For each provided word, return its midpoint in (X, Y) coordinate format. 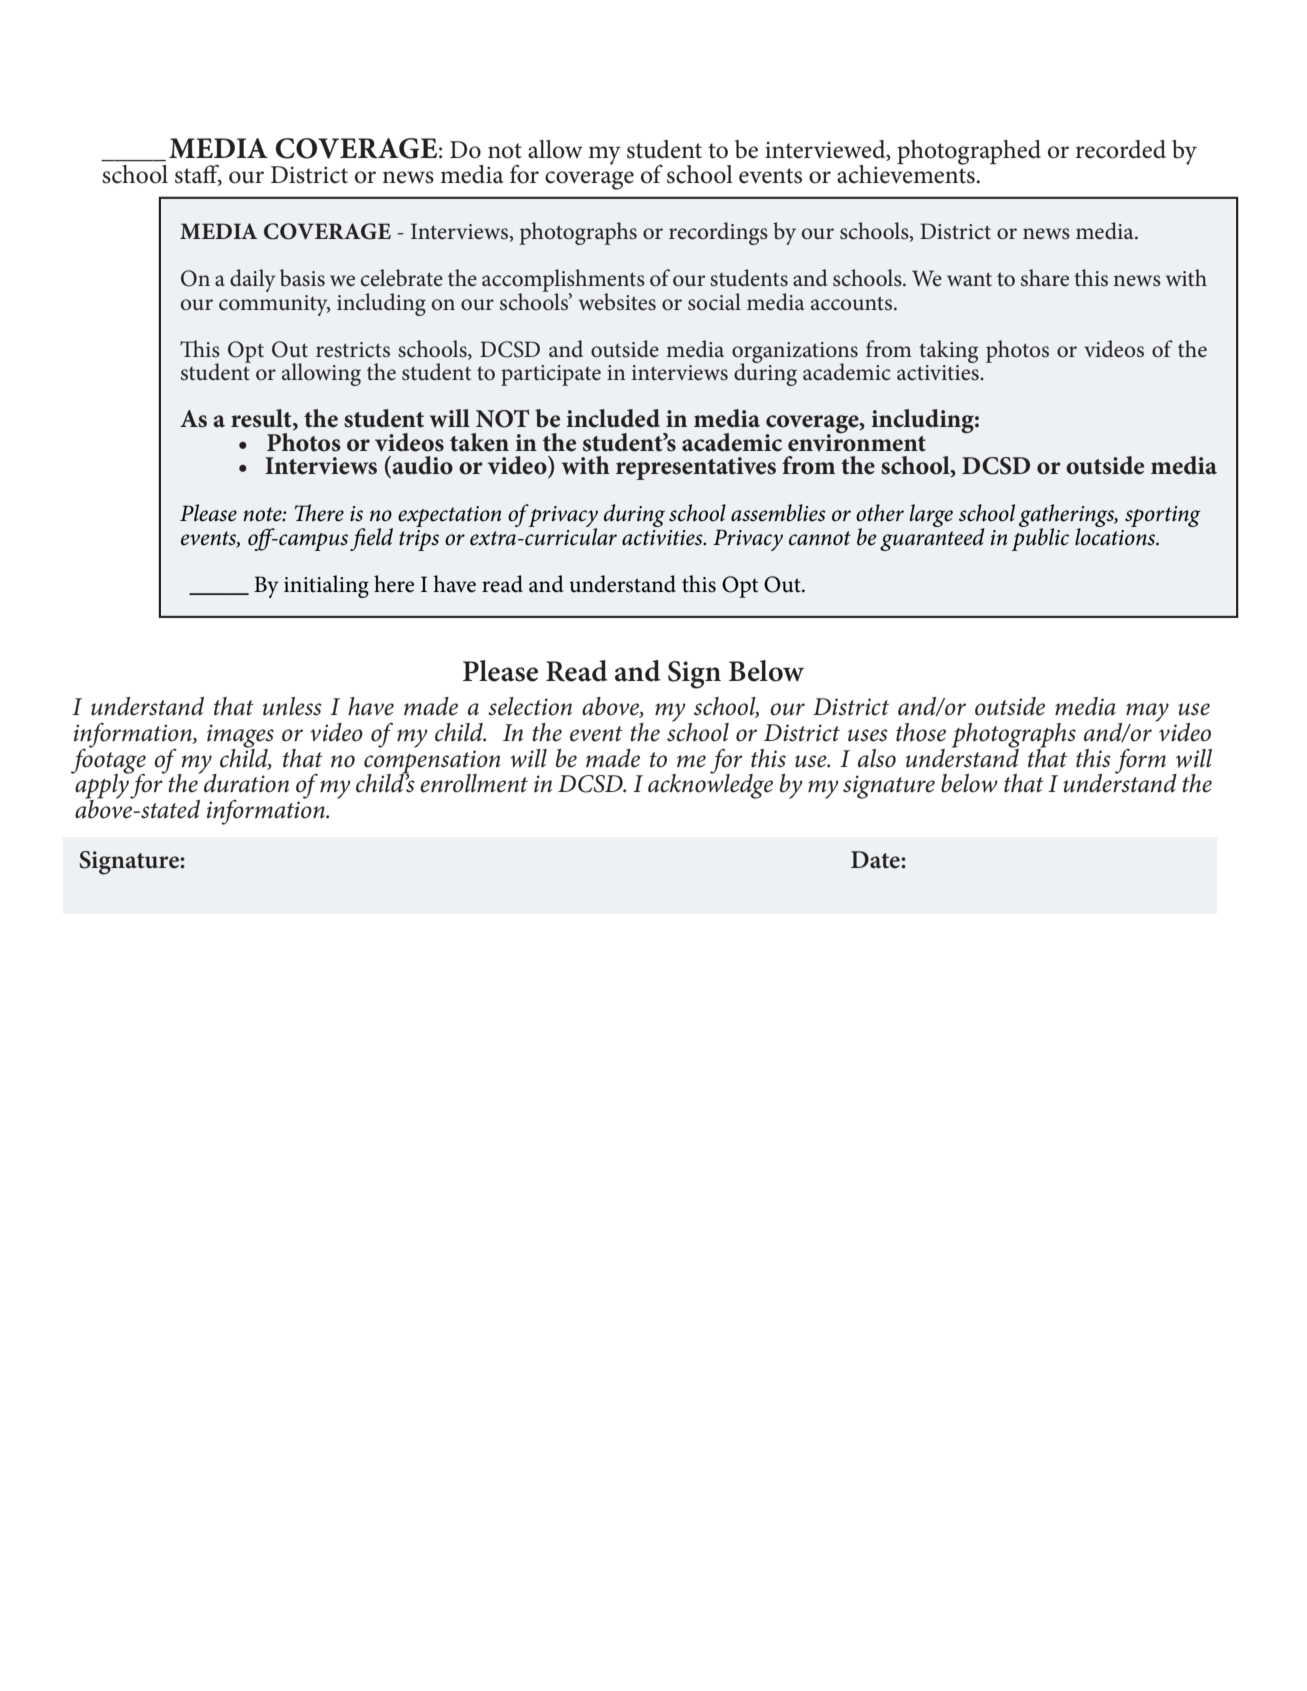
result (262, 419)
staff (198, 175)
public (1040, 538)
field (371, 539)
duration (245, 782)
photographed (969, 152)
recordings (718, 233)
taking (948, 351)
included (613, 418)
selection (530, 706)
